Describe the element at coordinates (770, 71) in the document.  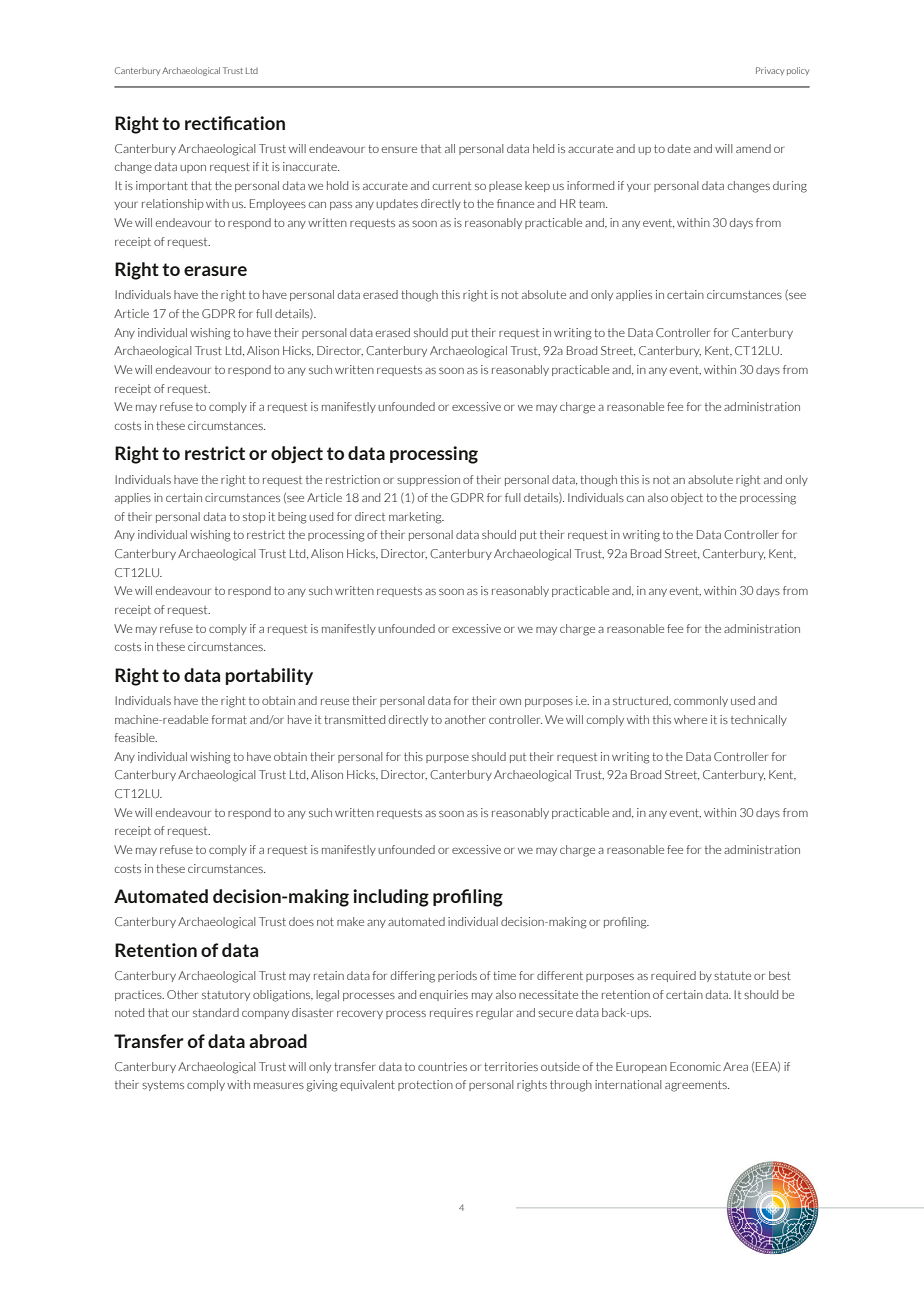
I see `Privacy` at that location.
